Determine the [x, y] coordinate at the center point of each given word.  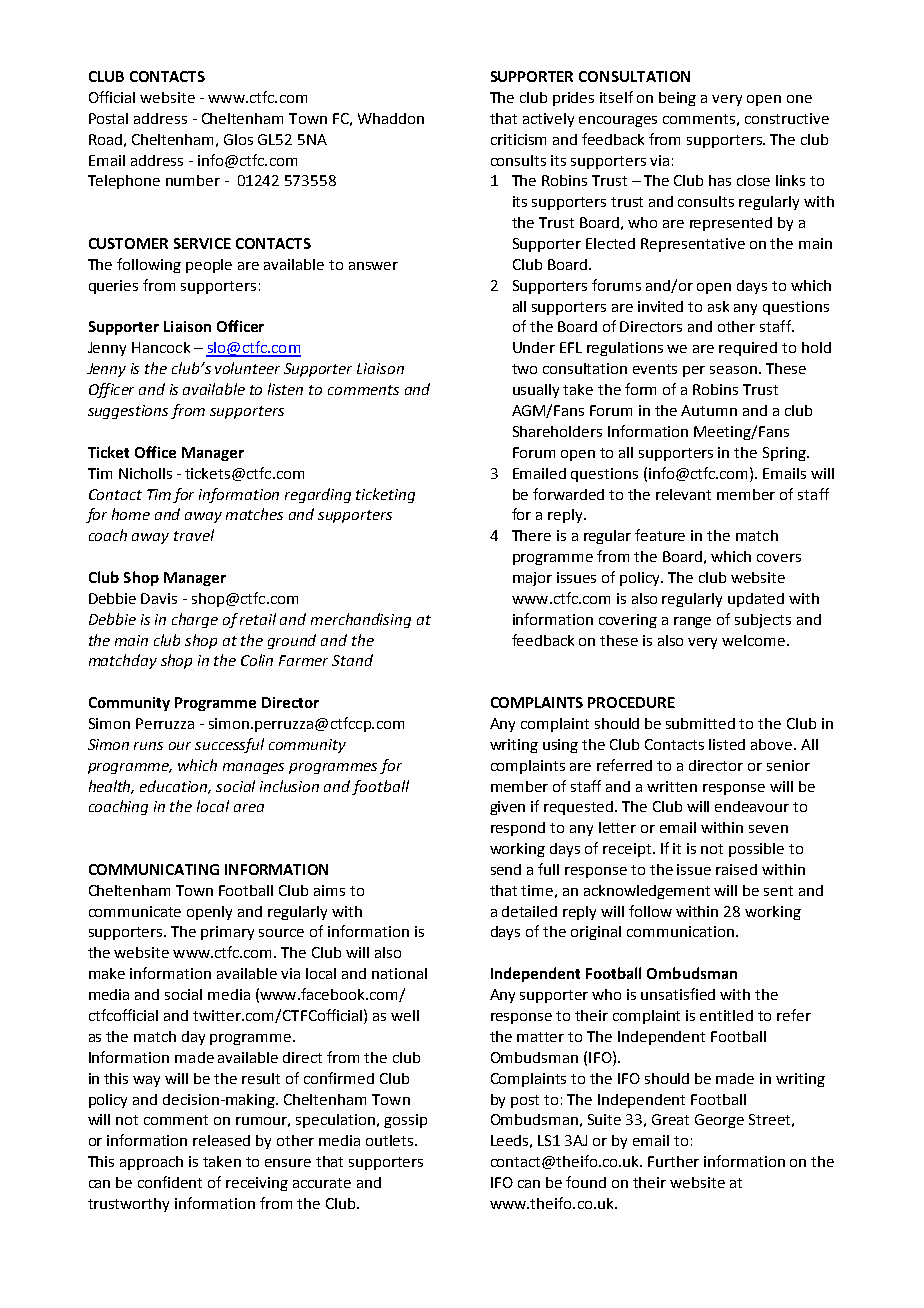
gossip [405, 1121]
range [692, 622]
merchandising [361, 620]
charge [195, 620]
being [677, 99]
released [221, 1140]
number [193, 180]
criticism [518, 139]
